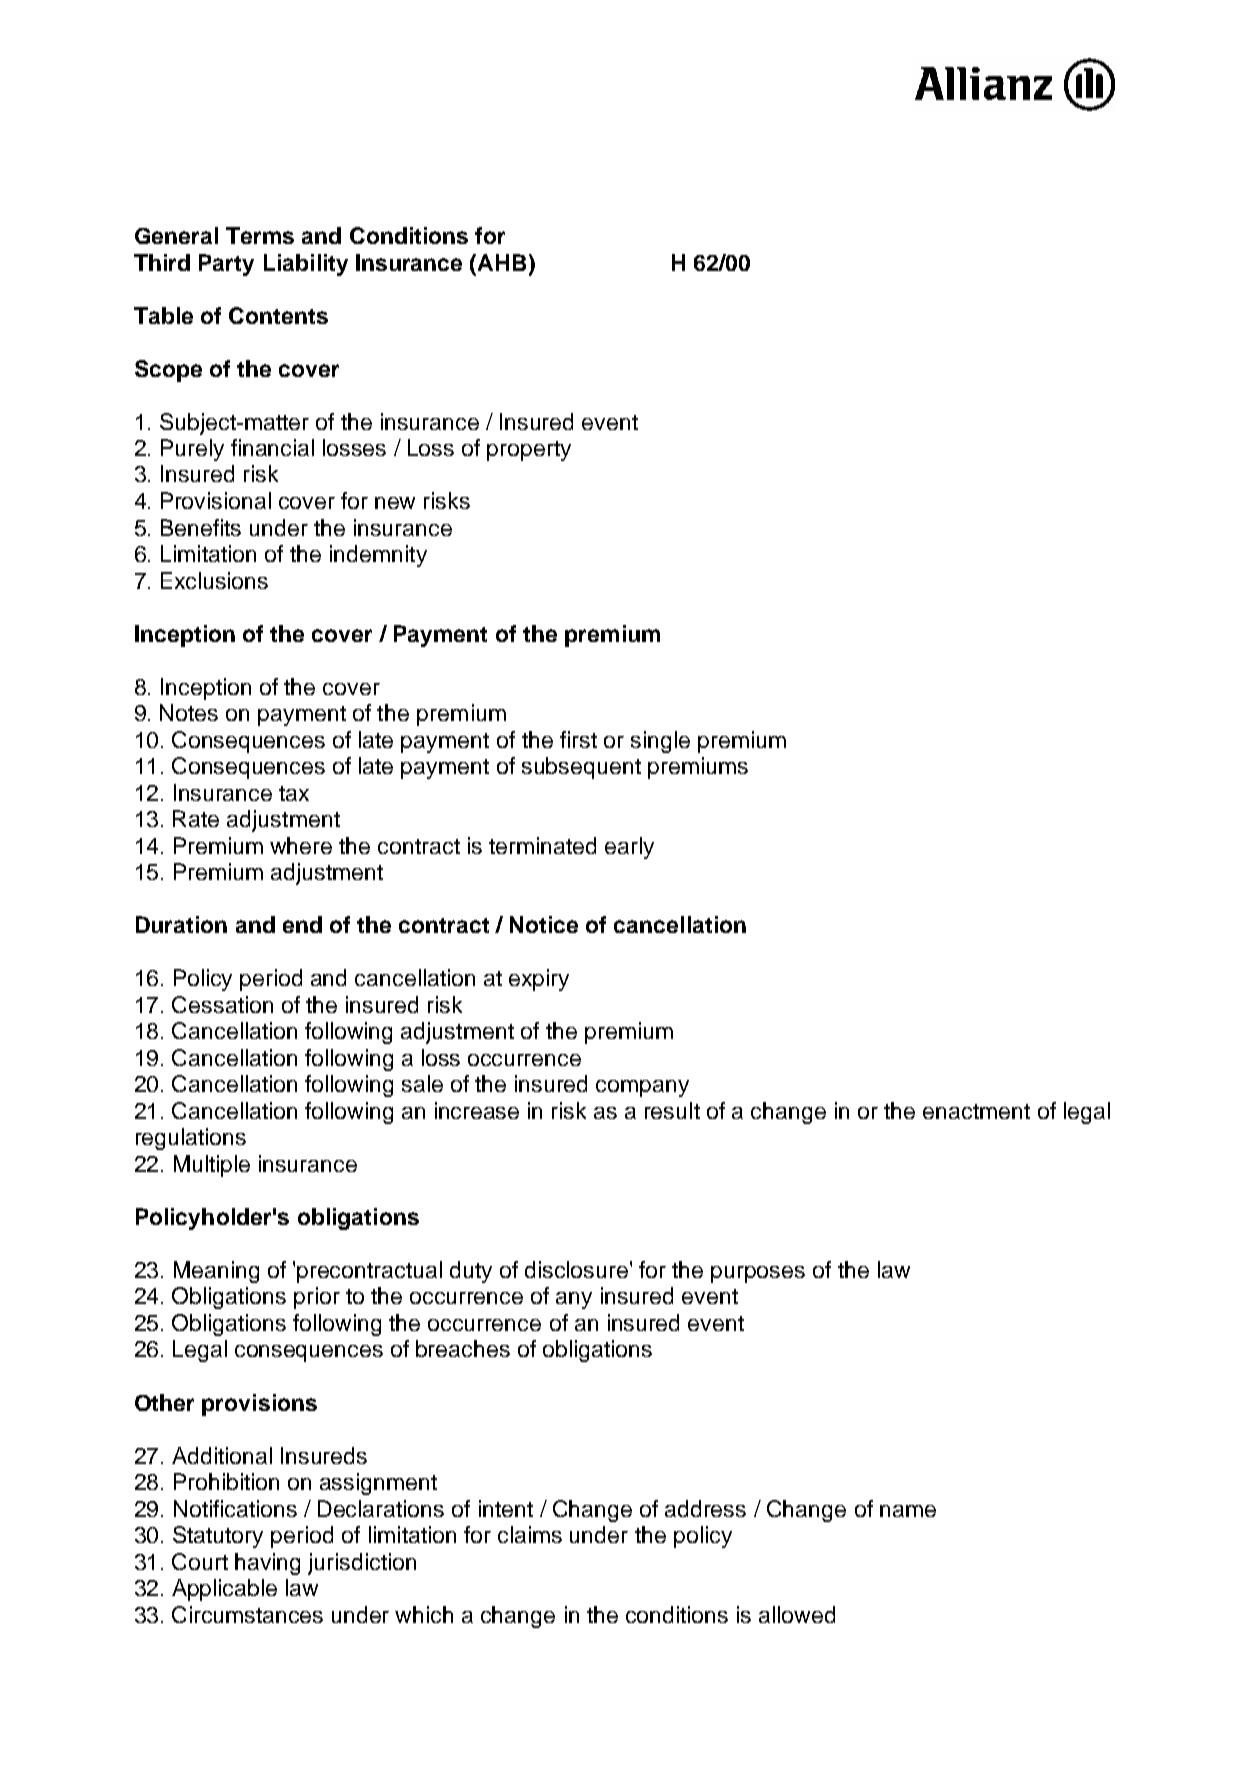 The width and height of the screenshot is (1247, 1765). Describe the element at coordinates (529, 451) in the screenshot. I see `property` at that location.
